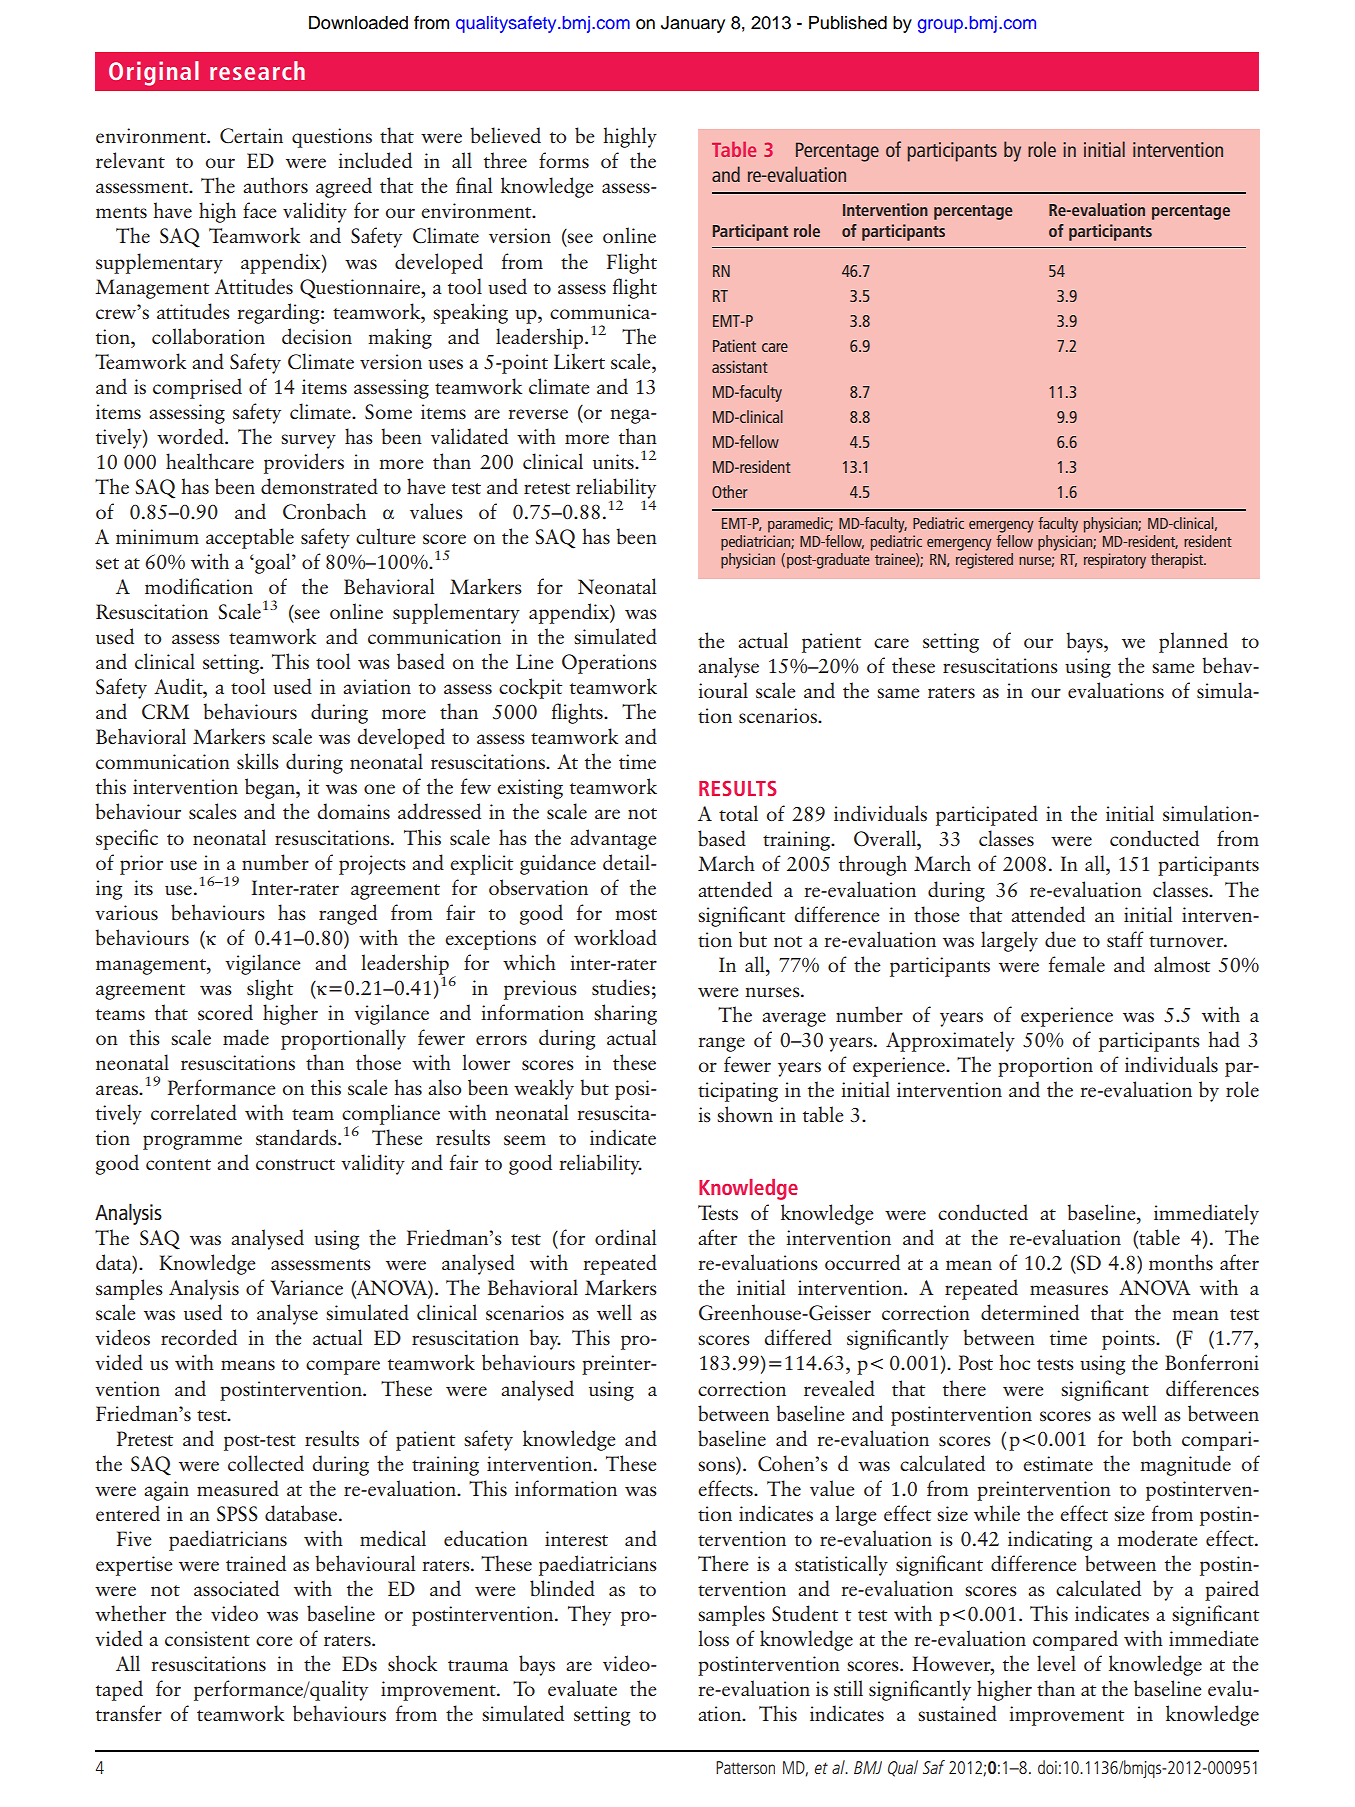  I want to click on differed, so click(798, 1337).
